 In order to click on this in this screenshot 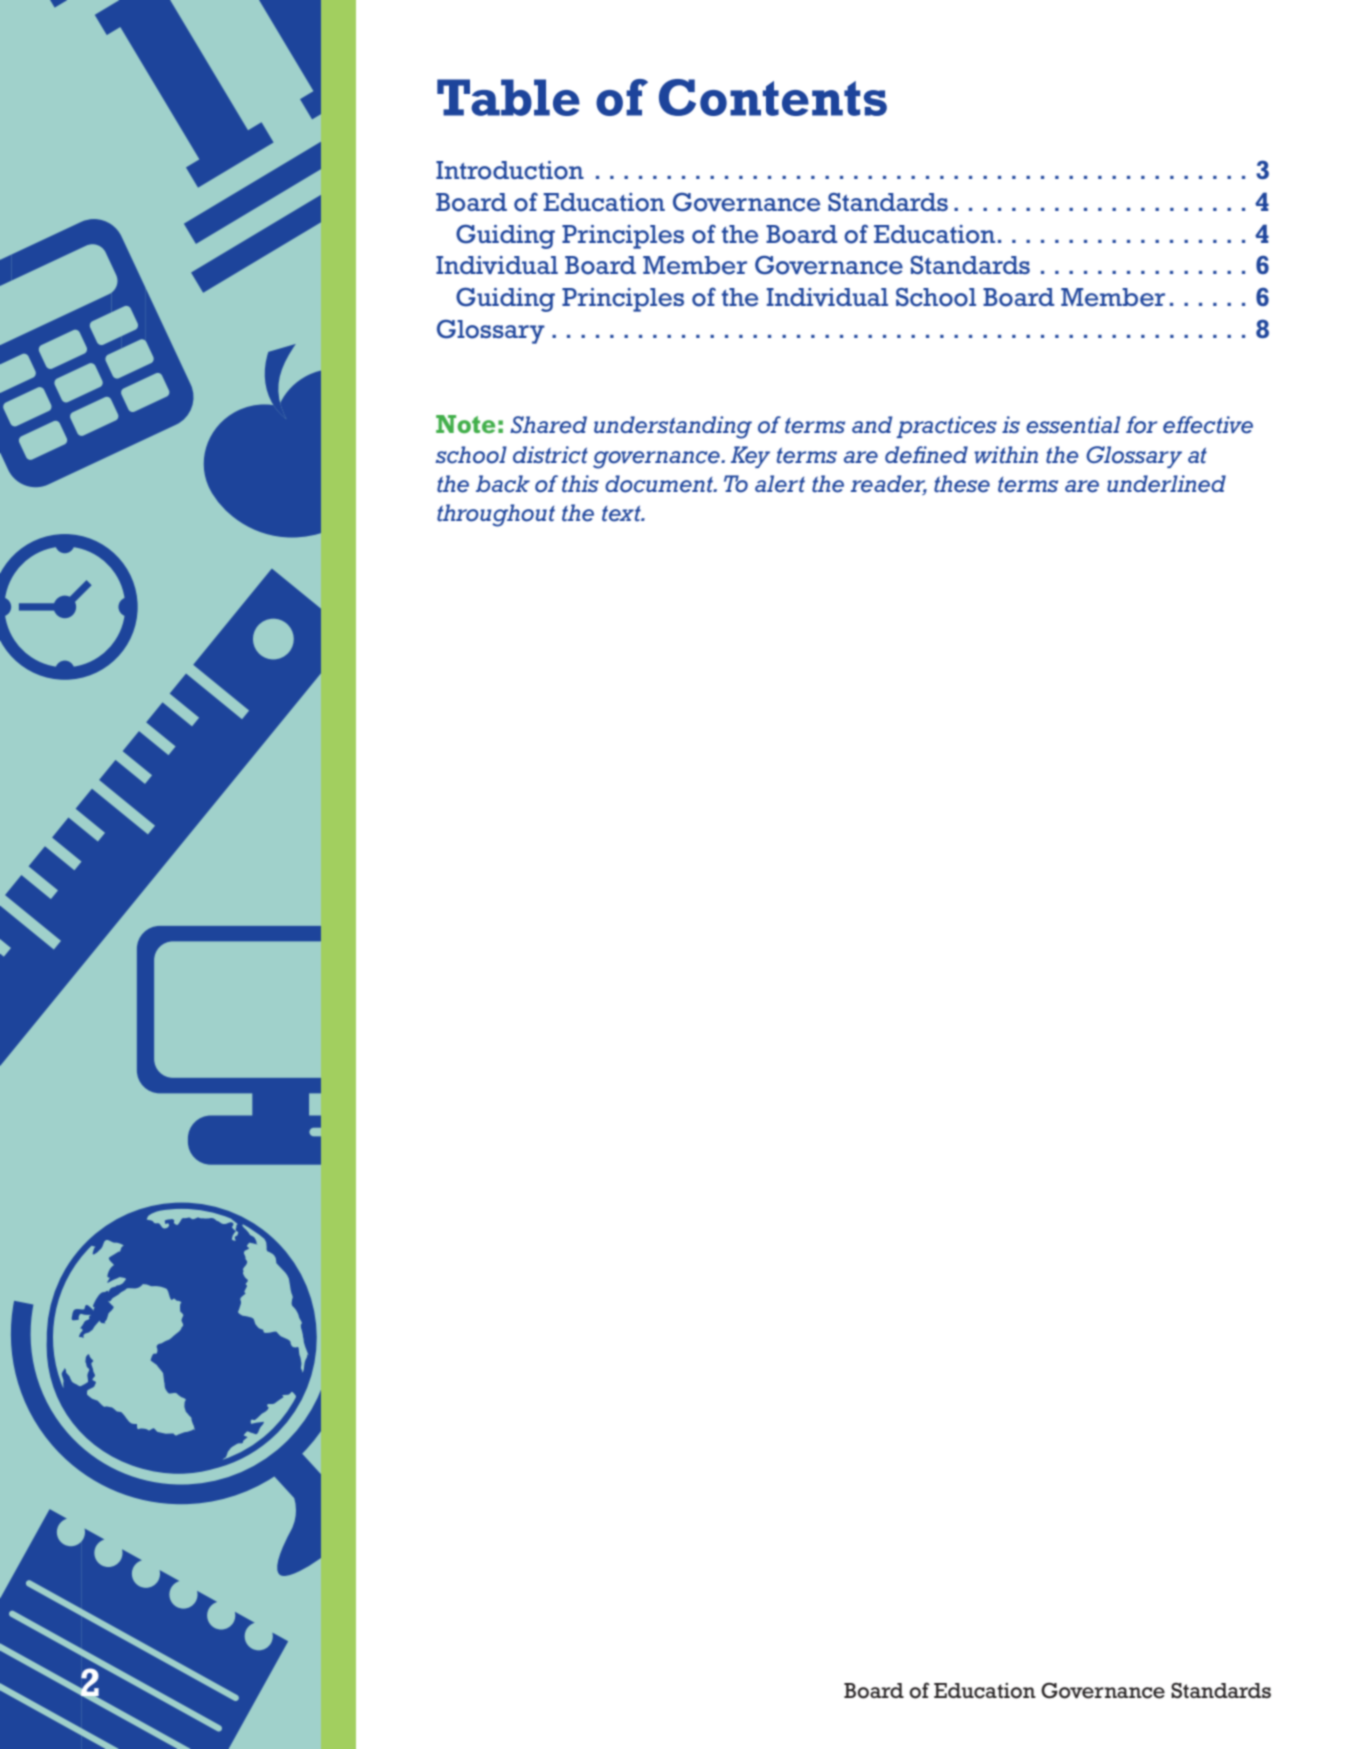, I will do `click(580, 484)`.
